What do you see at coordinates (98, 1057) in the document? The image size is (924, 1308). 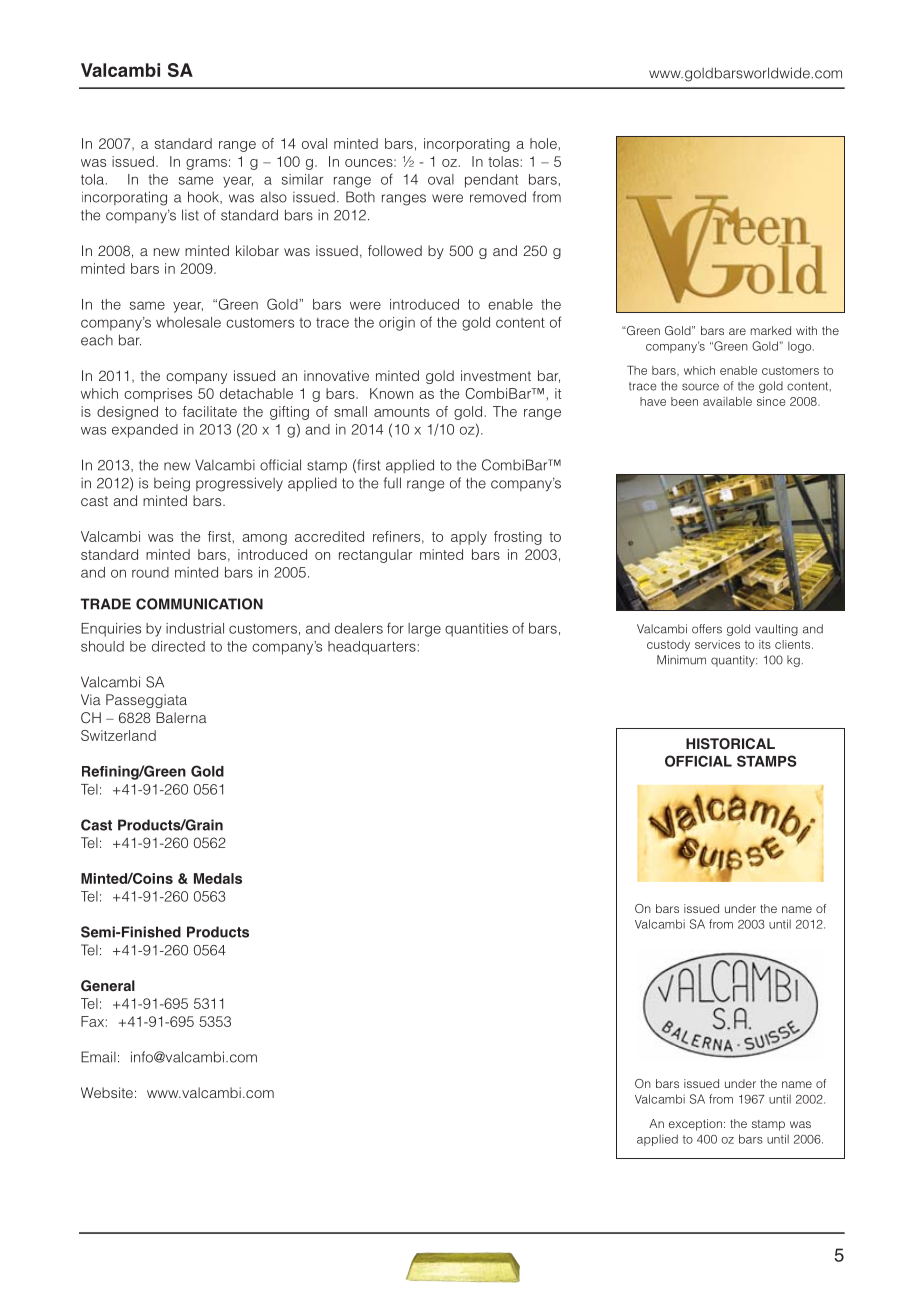 I see `Email` at bounding box center [98, 1057].
